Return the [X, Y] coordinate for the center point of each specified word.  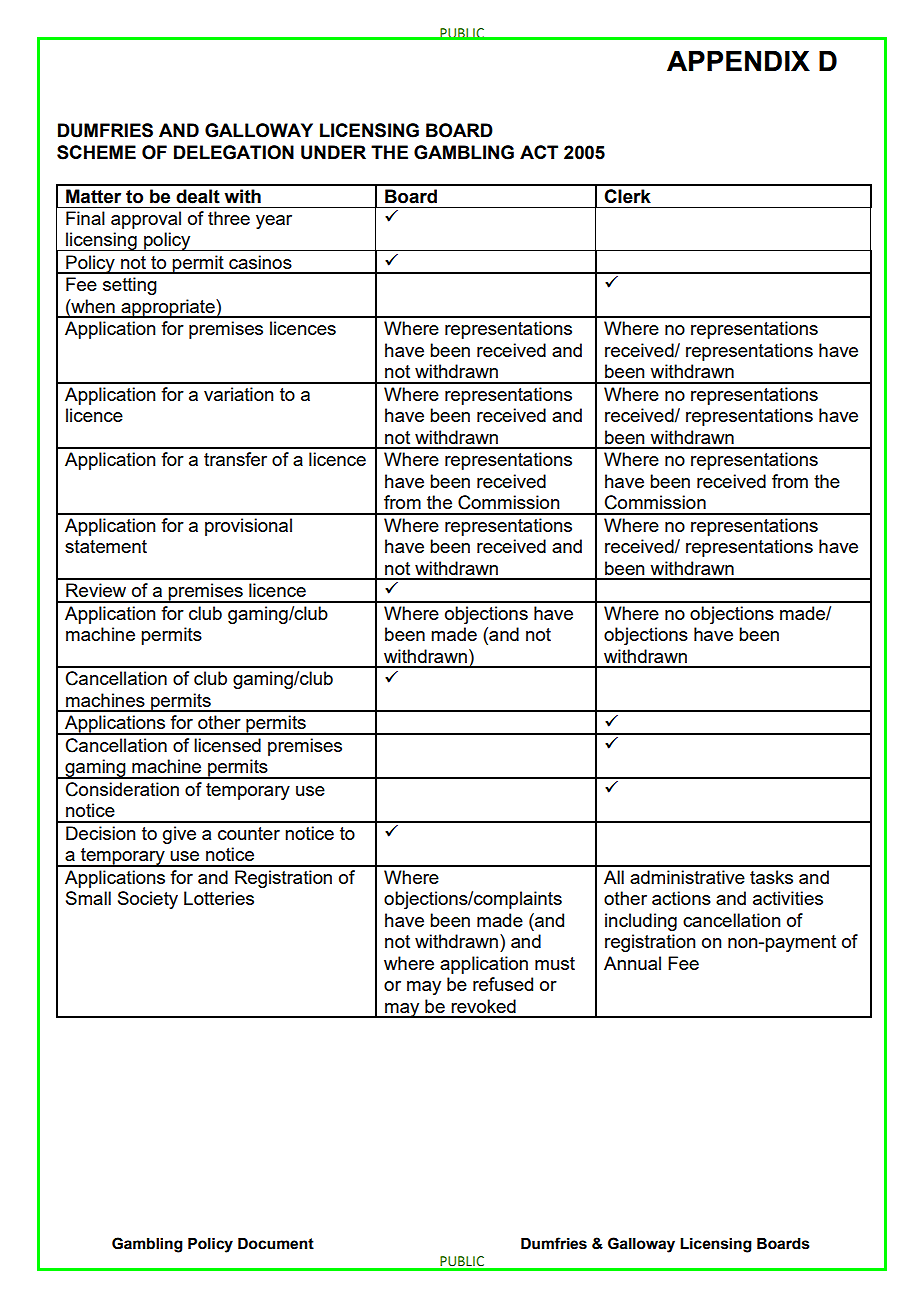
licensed [227, 745]
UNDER [333, 152]
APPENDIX [738, 61]
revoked [483, 1006]
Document [276, 1244]
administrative [687, 877]
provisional [248, 527]
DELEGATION [234, 152]
